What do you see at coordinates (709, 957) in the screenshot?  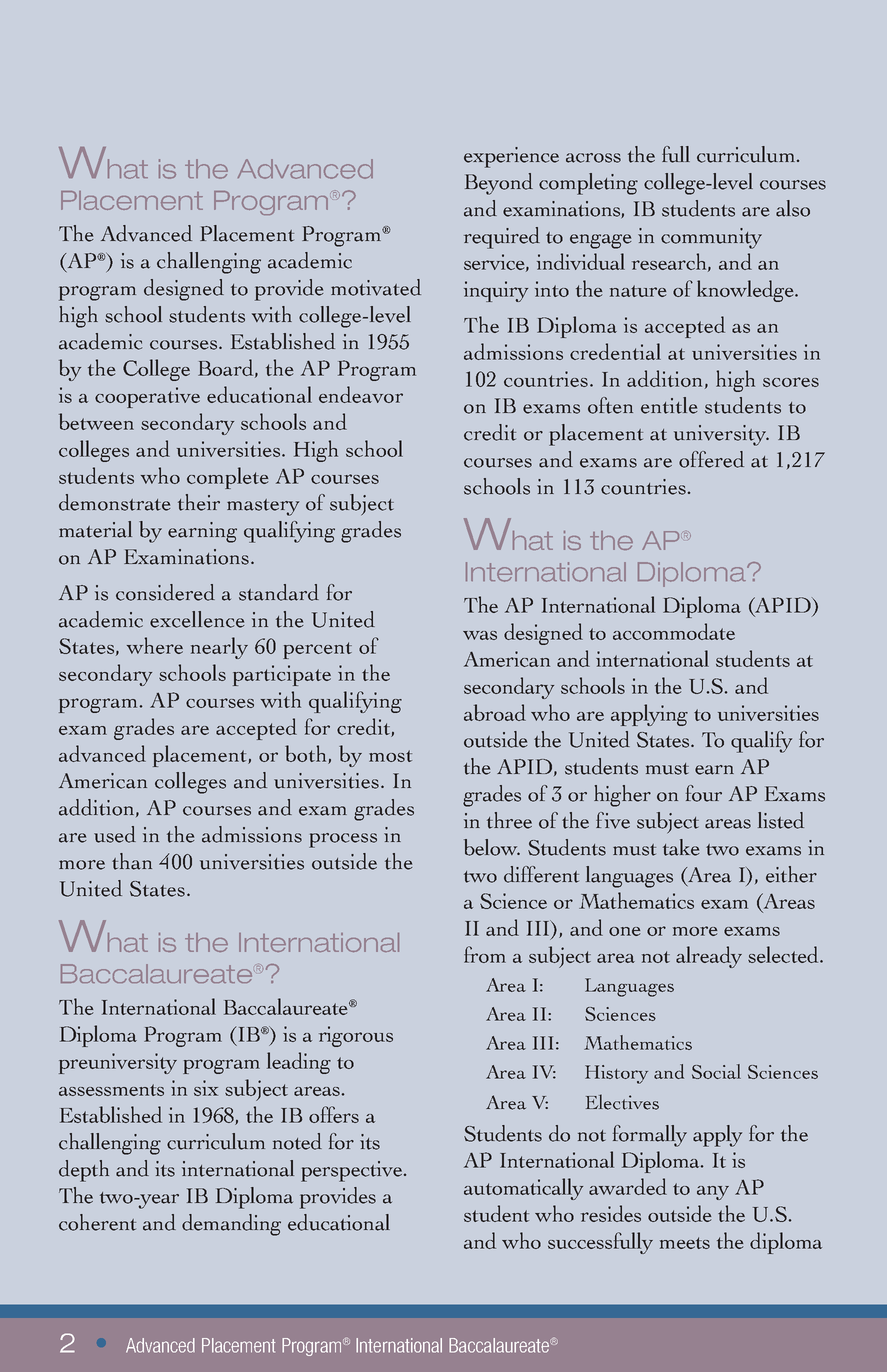 I see `already` at bounding box center [709, 957].
